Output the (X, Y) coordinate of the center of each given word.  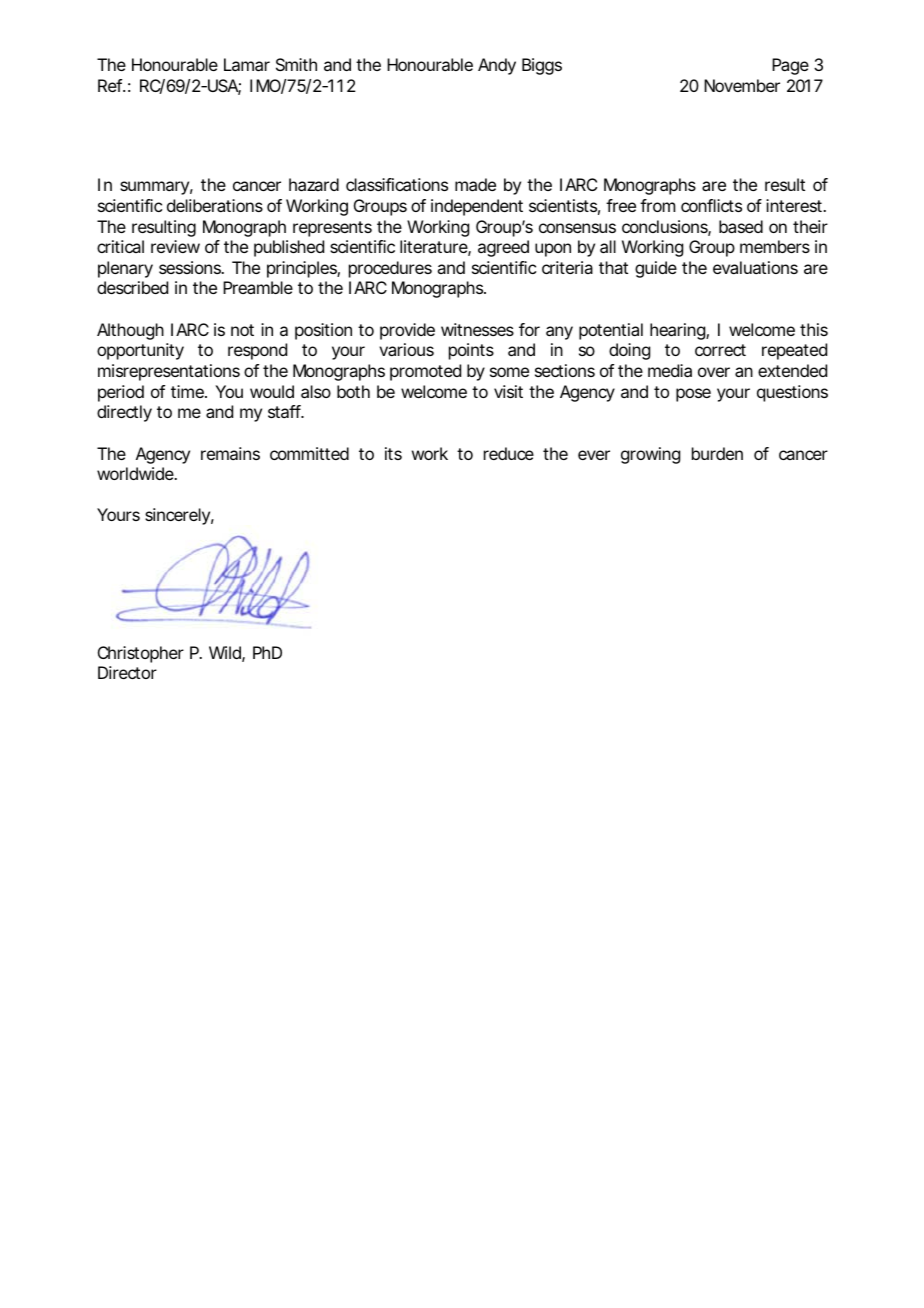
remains (230, 453)
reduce (509, 453)
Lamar (247, 64)
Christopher (141, 654)
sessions (191, 267)
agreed (503, 248)
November (742, 85)
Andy (497, 66)
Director (127, 672)
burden (717, 453)
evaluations (755, 267)
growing (650, 455)
